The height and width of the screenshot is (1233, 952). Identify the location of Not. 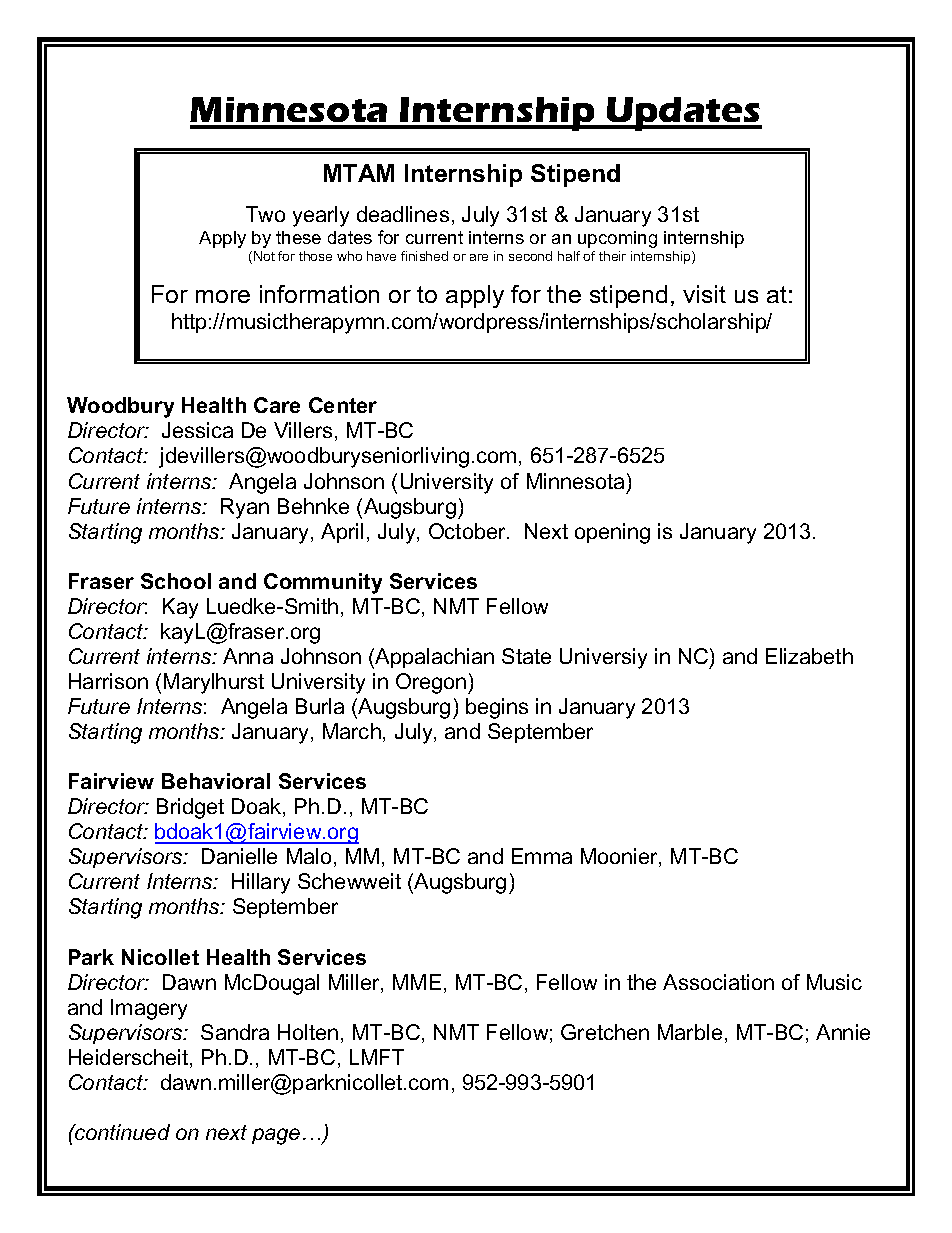
(264, 256).
